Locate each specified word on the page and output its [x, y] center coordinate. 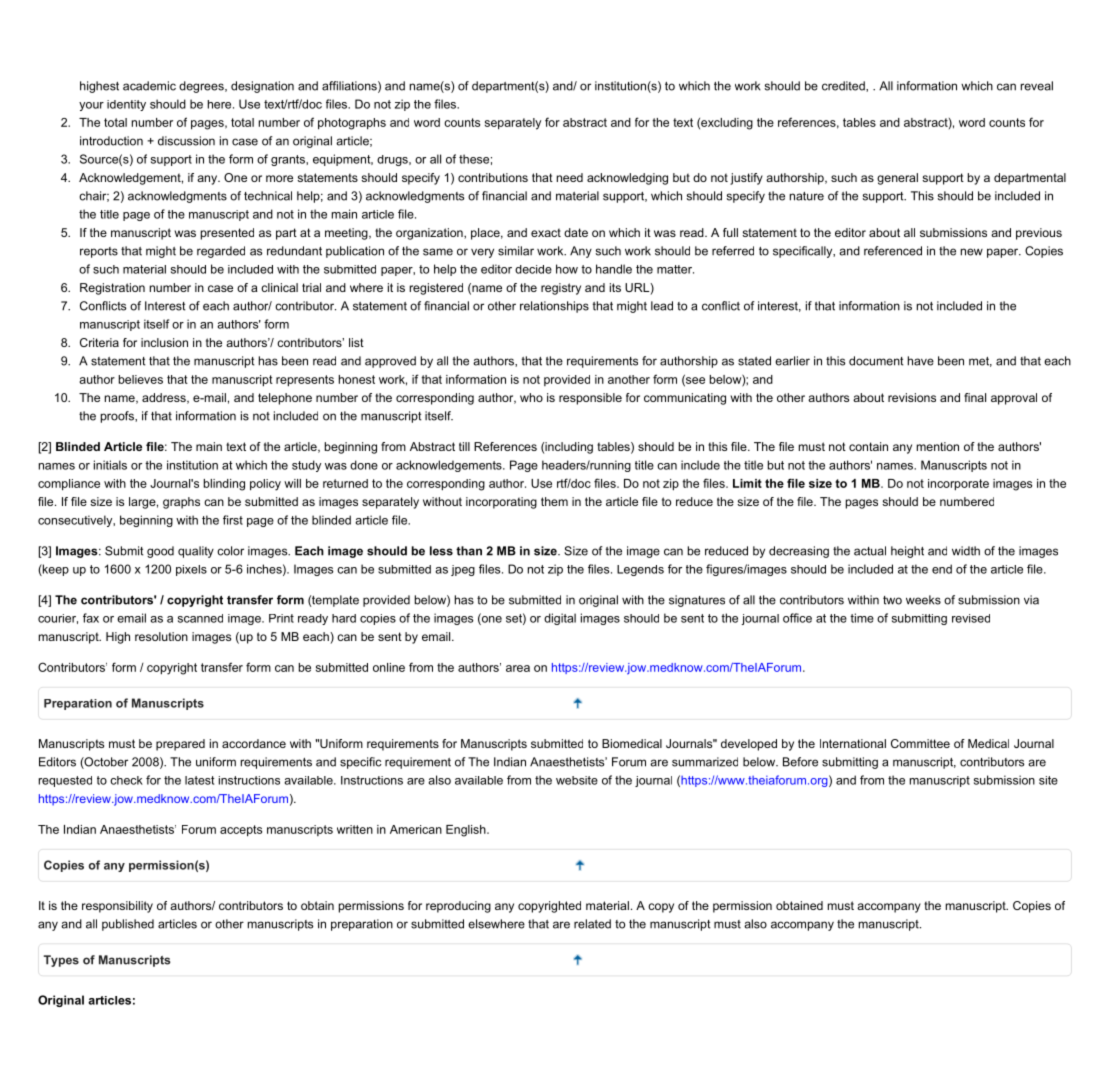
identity [126, 105]
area [518, 668]
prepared [180, 745]
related [592, 924]
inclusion [164, 342]
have [921, 361]
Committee [920, 743]
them [554, 501]
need [570, 177]
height [907, 552]
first [233, 520]
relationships [554, 307]
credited [844, 86]
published [128, 925]
